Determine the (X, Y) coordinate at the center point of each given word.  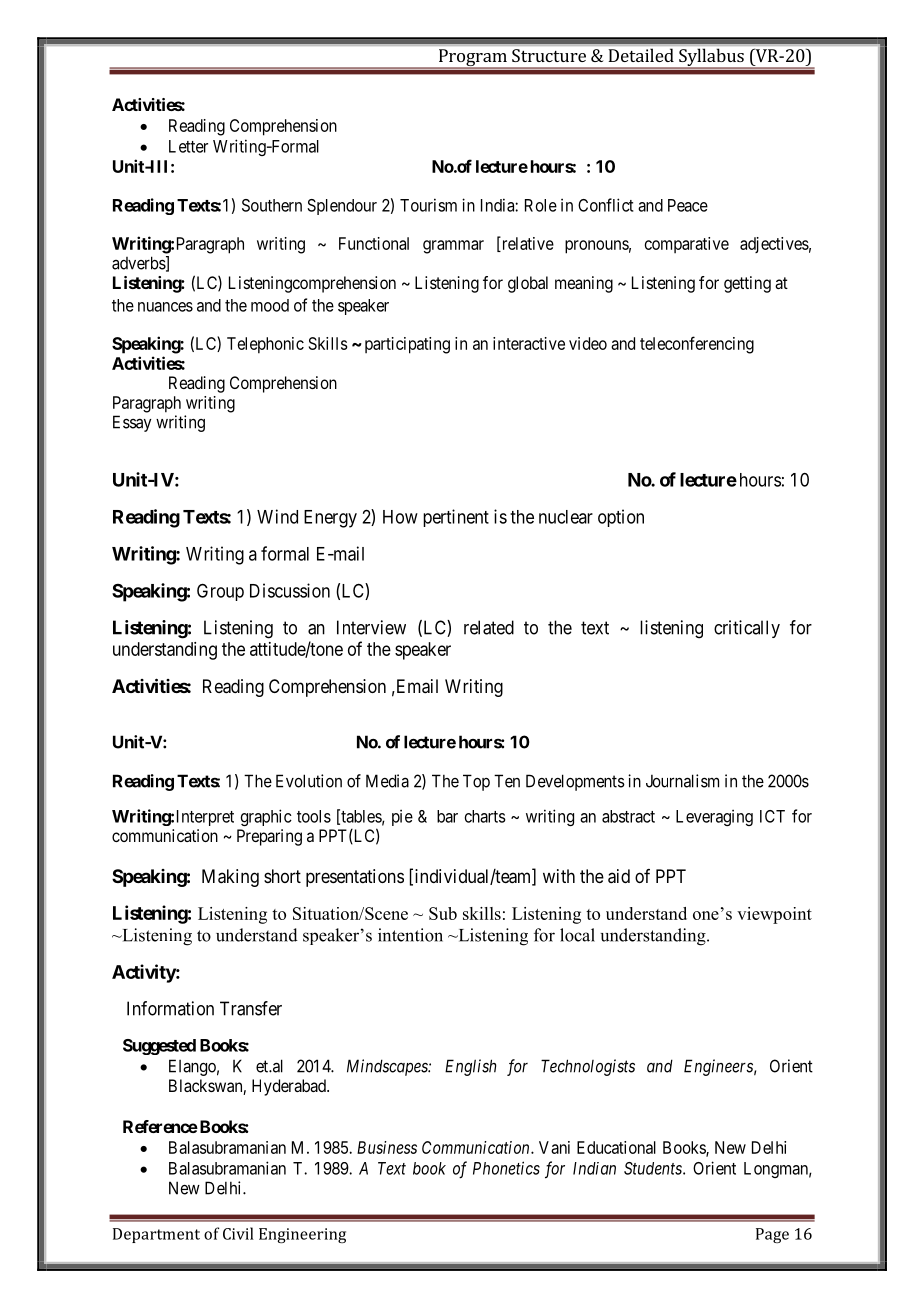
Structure (549, 55)
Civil (238, 1233)
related (489, 627)
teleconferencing (697, 345)
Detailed (641, 55)
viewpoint (774, 915)
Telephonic (265, 345)
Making (230, 878)
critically (747, 629)
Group (220, 592)
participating (407, 345)
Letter (188, 146)
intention (410, 935)
